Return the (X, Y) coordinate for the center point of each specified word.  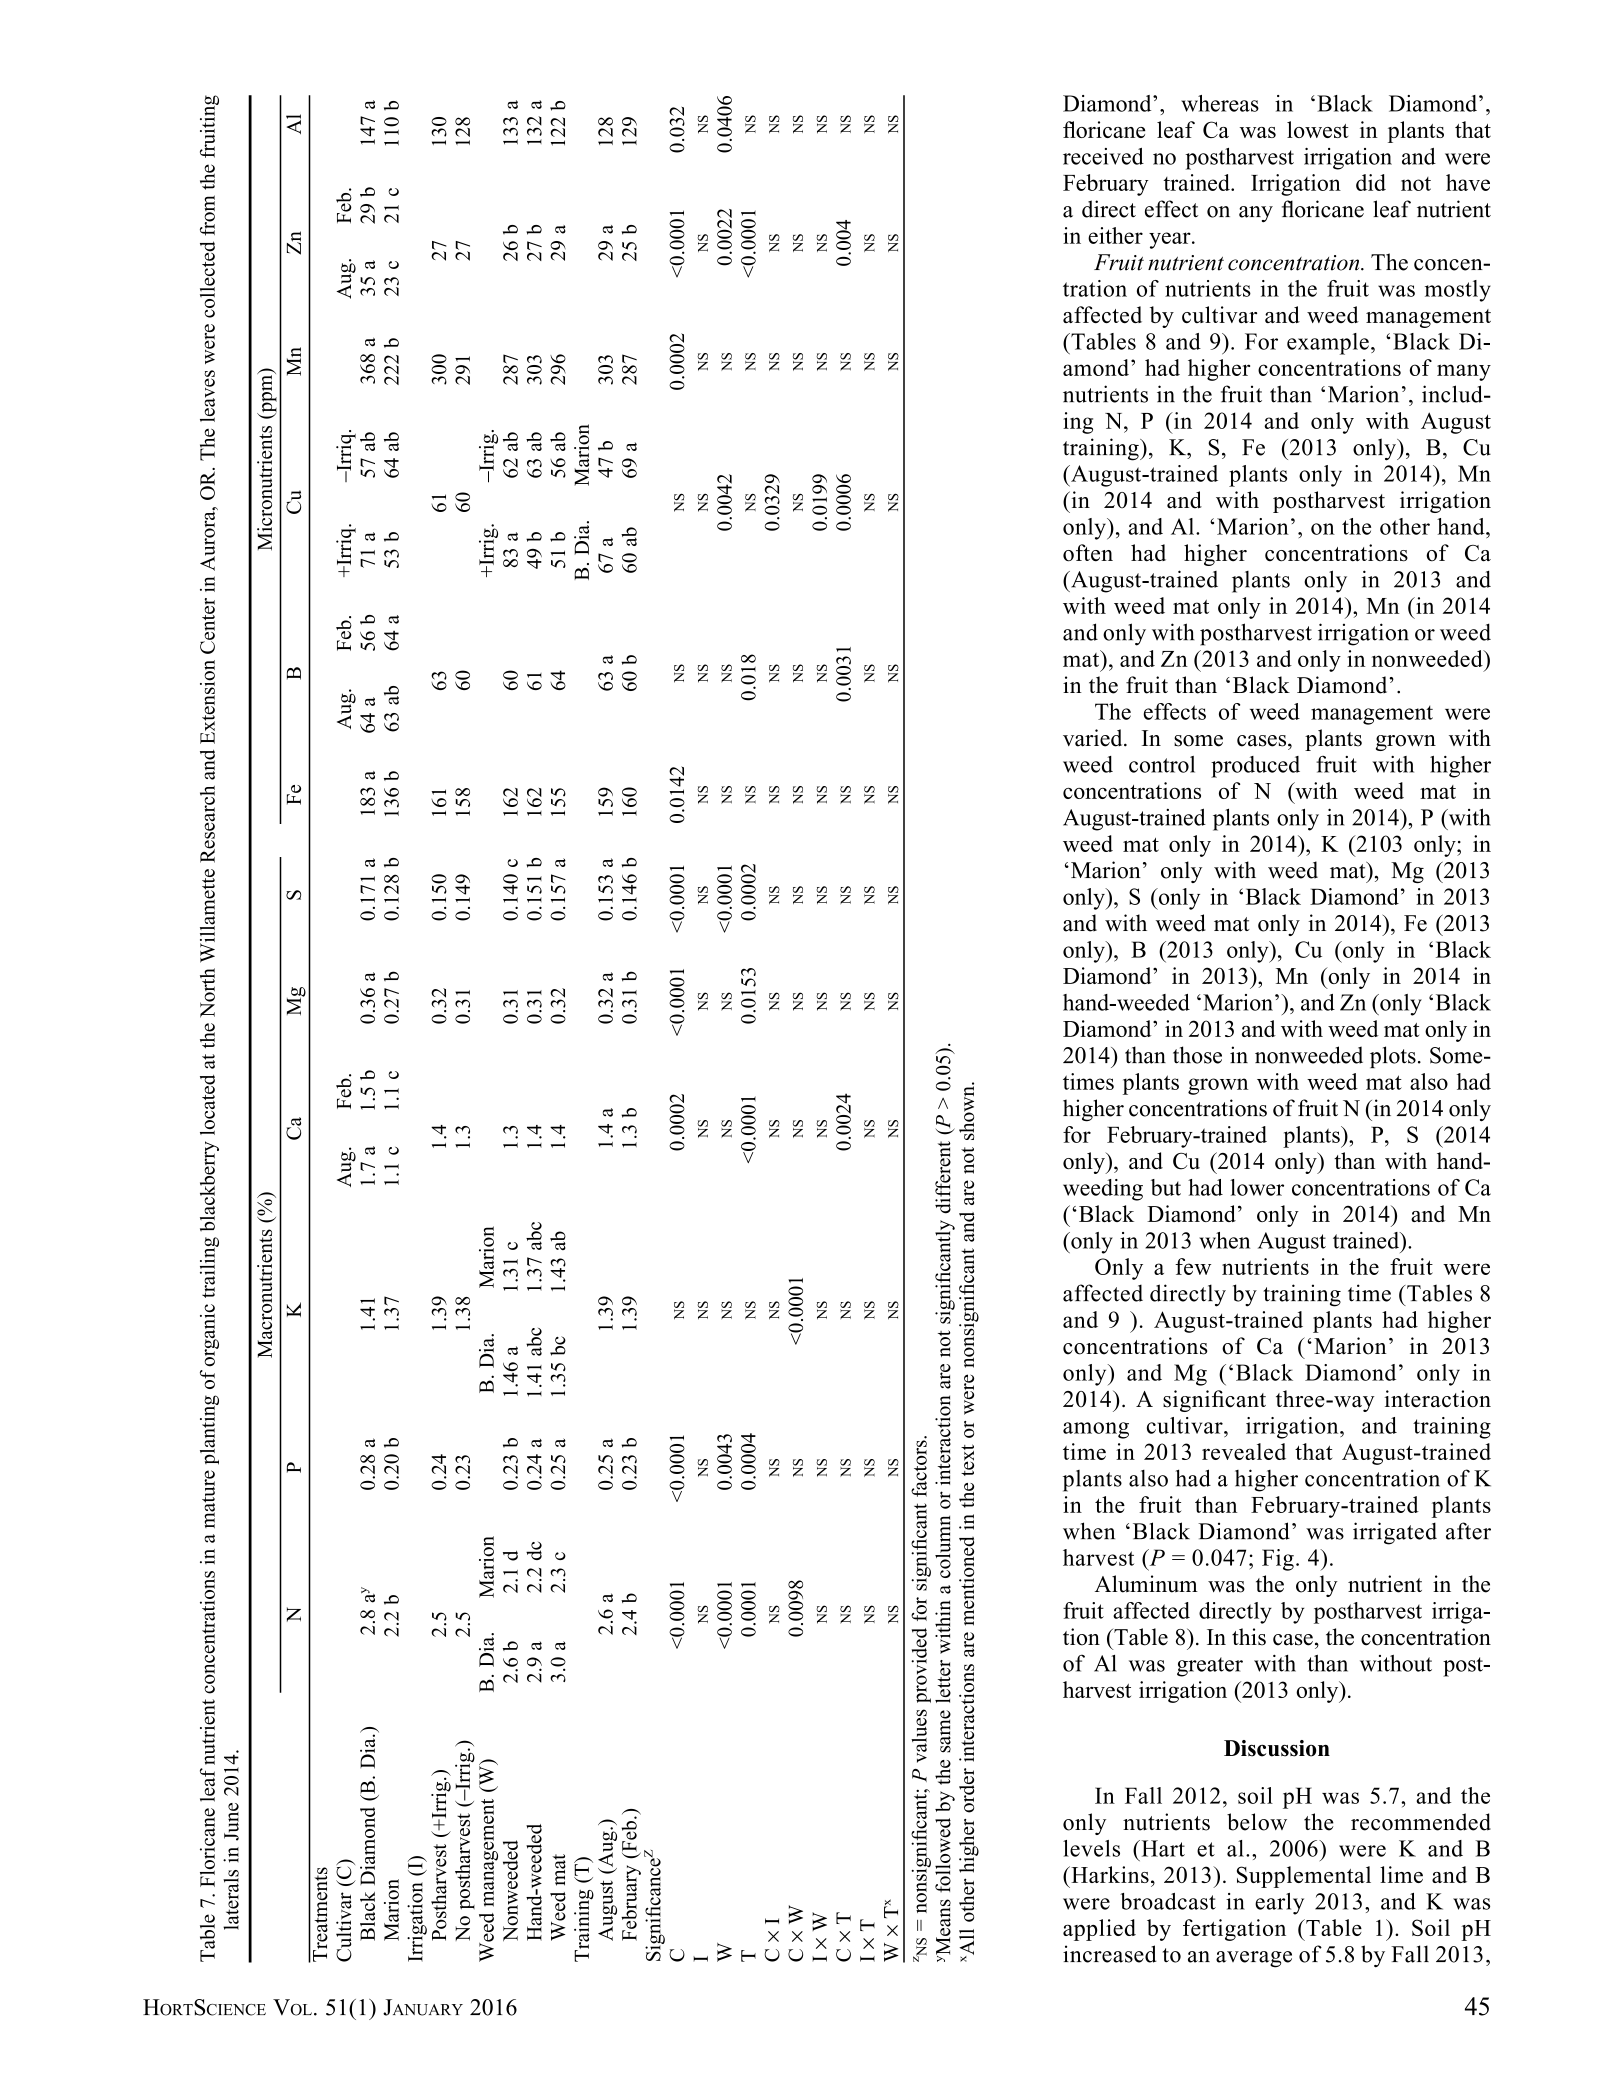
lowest (1317, 129)
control (1162, 764)
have (1468, 182)
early (1279, 1904)
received (1103, 156)
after (1468, 1531)
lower (1257, 1187)
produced (1255, 767)
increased (1110, 1954)
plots (1393, 1057)
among (1096, 1430)
